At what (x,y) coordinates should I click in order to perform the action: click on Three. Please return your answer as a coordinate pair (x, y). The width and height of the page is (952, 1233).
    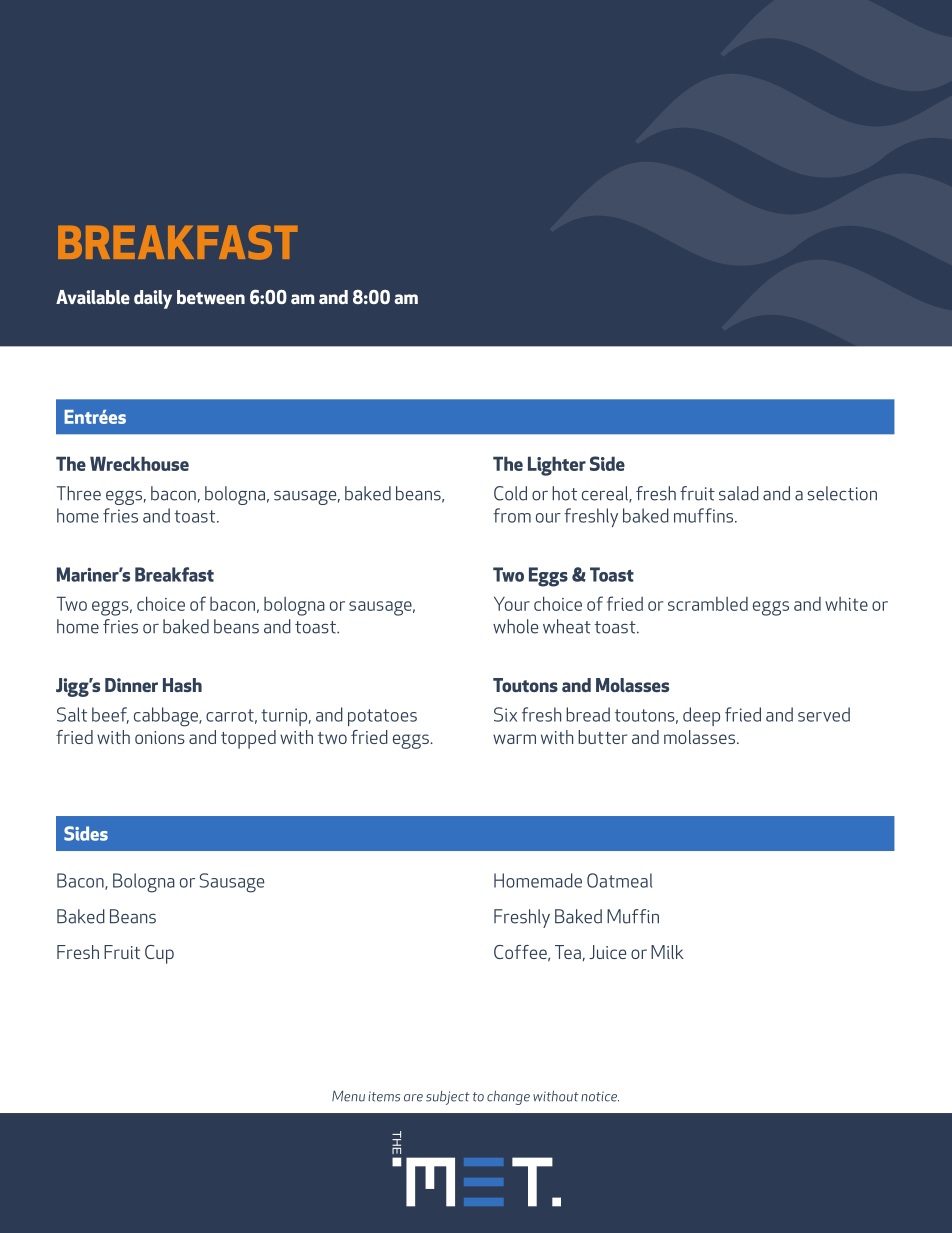
    Looking at the image, I should click on (79, 493).
